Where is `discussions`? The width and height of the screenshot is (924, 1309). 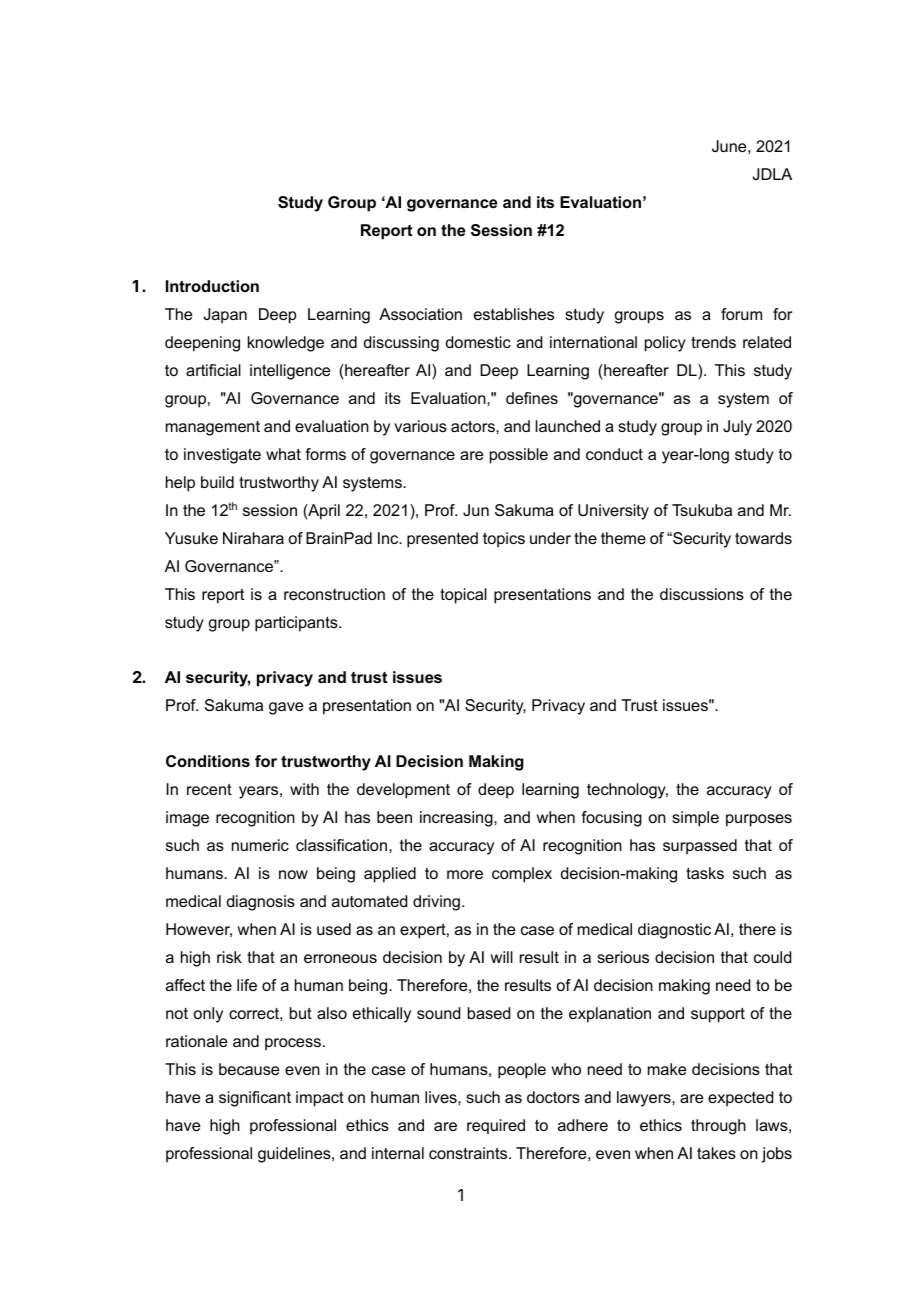
discussions is located at coordinates (702, 594).
